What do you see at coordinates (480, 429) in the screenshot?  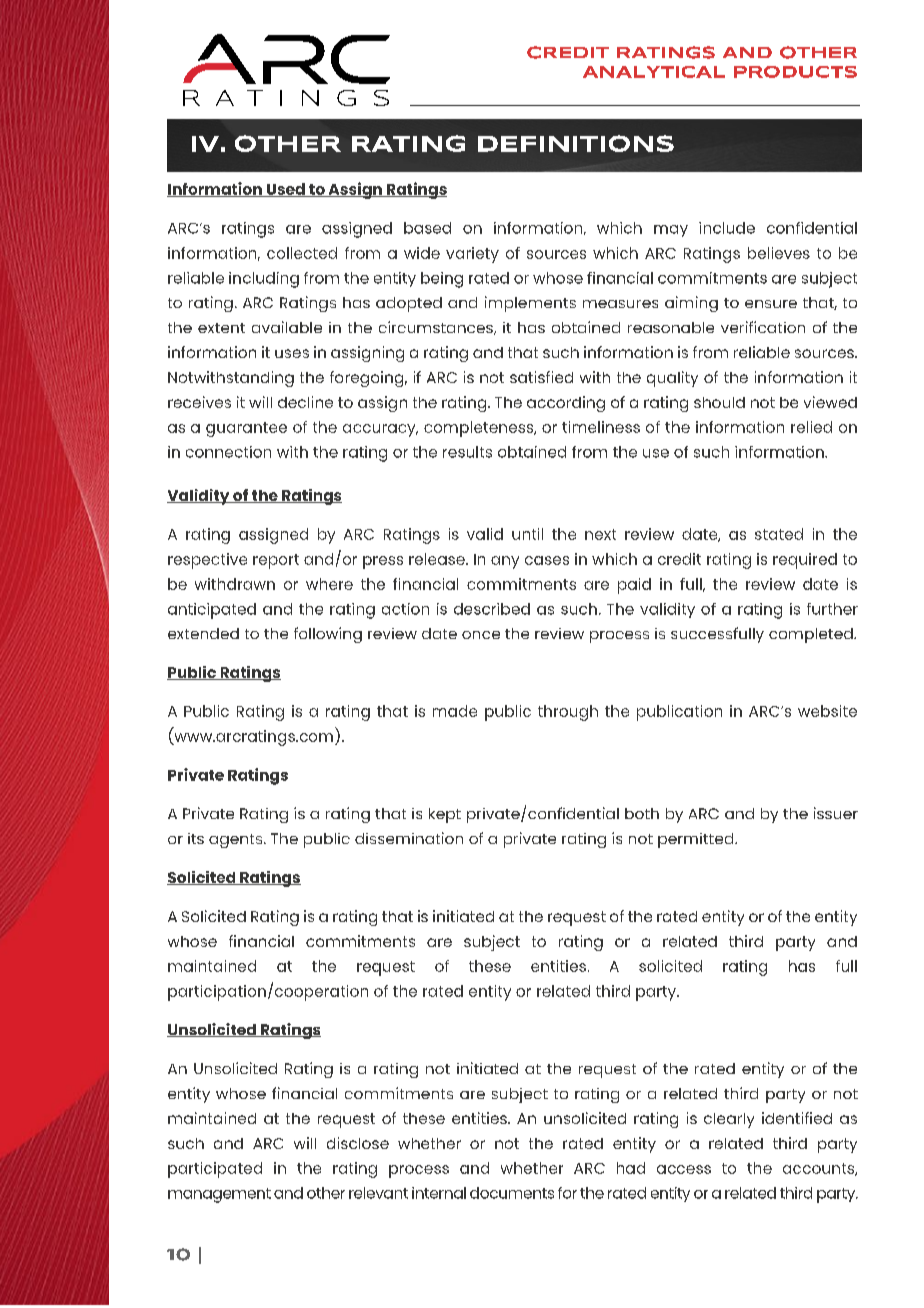 I see `completeness` at bounding box center [480, 429].
